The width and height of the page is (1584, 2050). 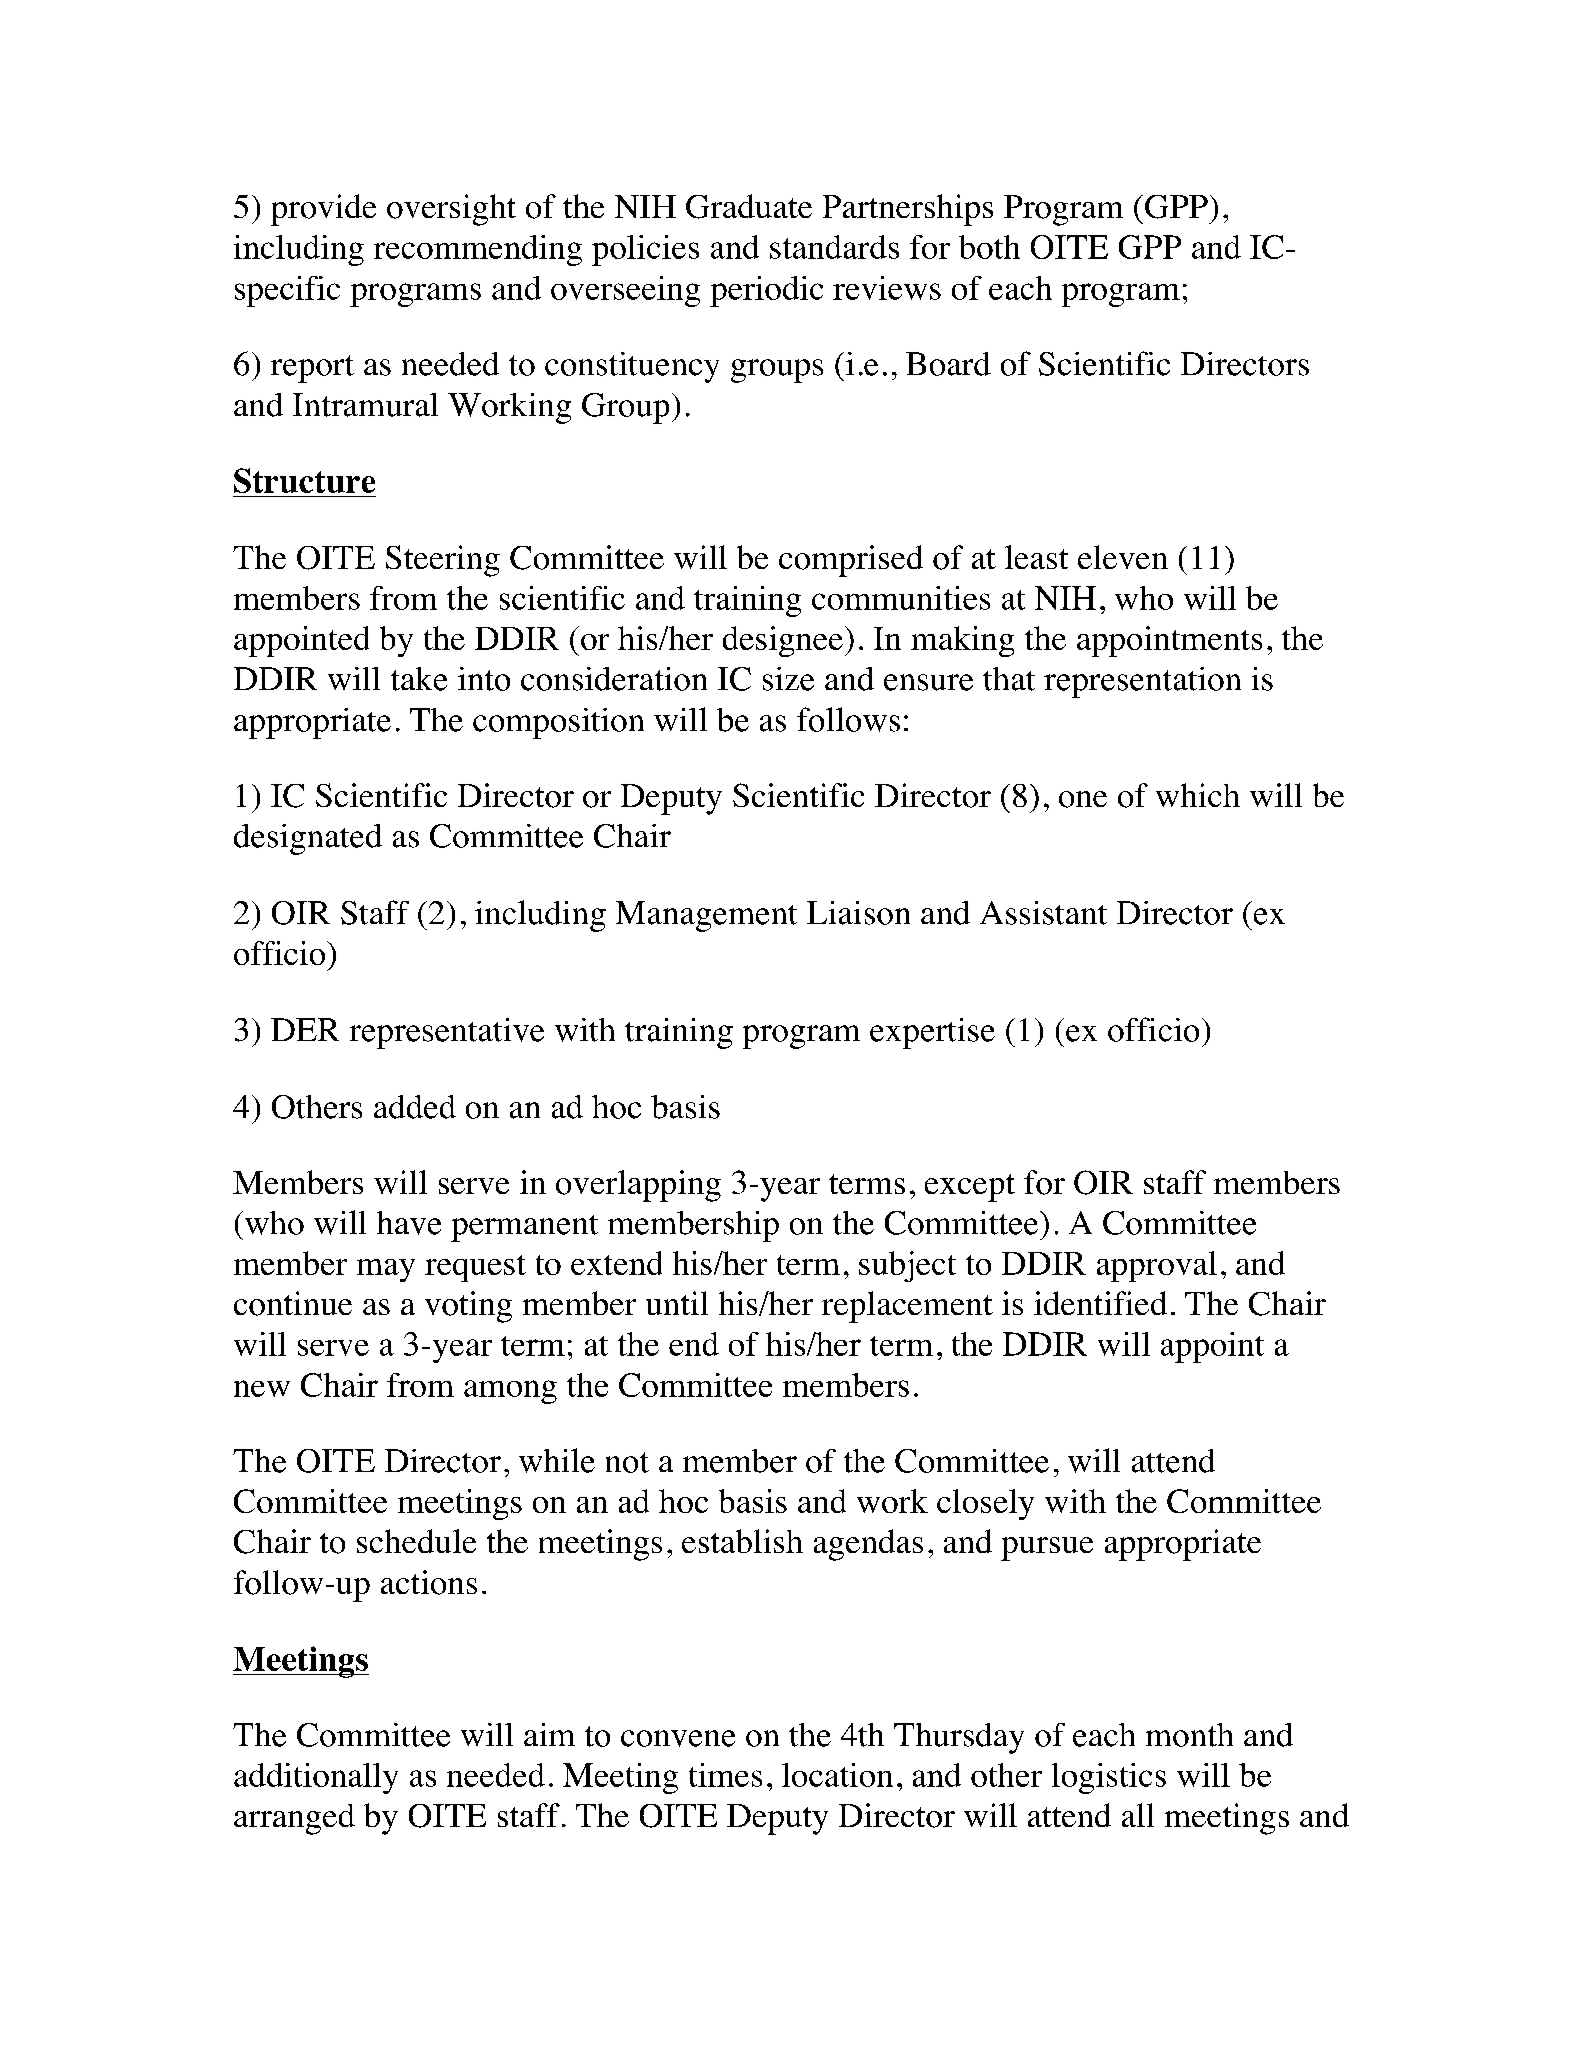 I want to click on periodic, so click(x=766, y=291).
